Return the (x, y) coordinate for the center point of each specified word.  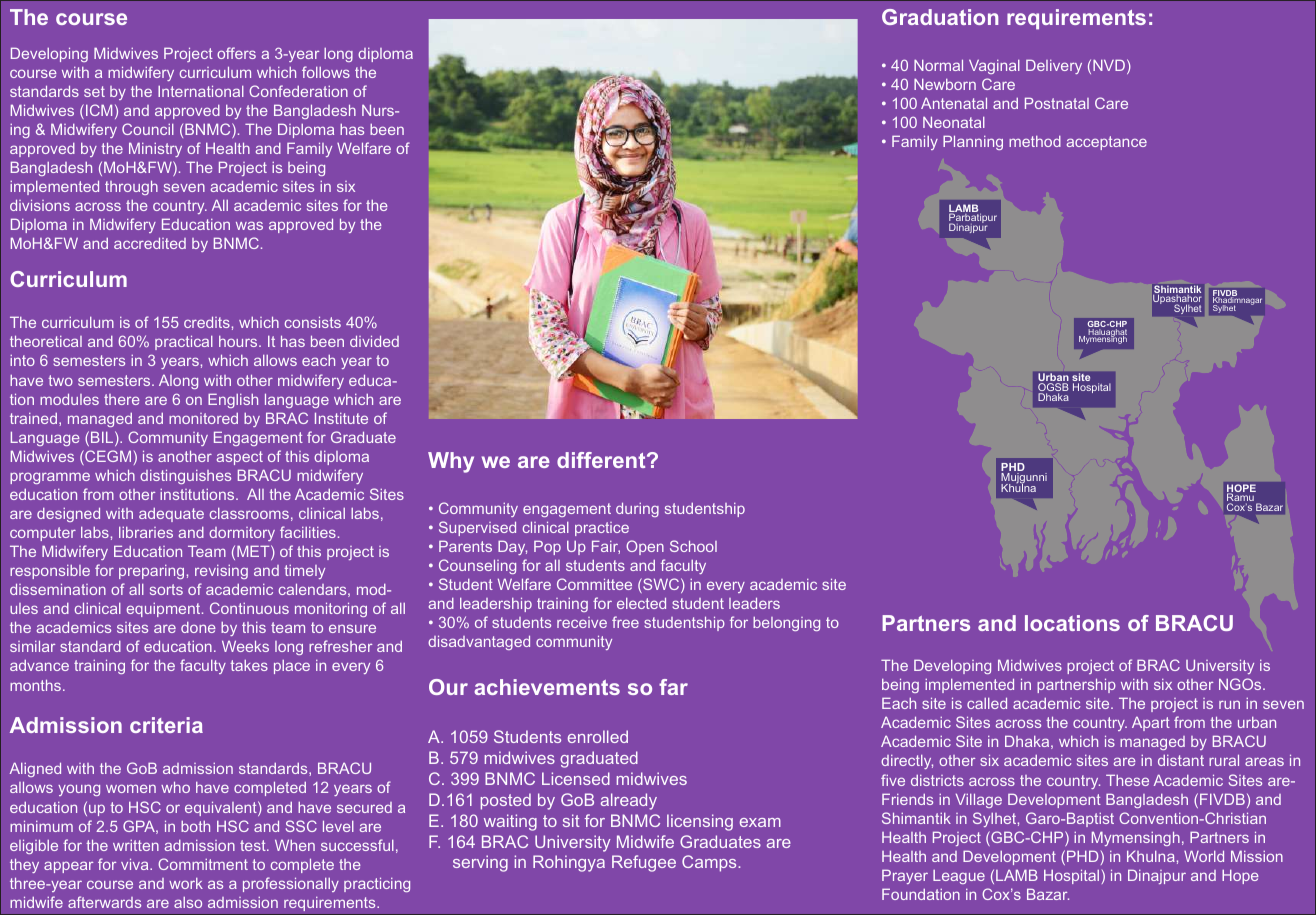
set (94, 91)
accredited (150, 243)
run (1229, 704)
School (693, 546)
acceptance (1107, 143)
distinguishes (185, 476)
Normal (938, 65)
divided (374, 341)
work (186, 883)
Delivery (1054, 66)
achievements (547, 687)
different (602, 460)
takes (249, 665)
